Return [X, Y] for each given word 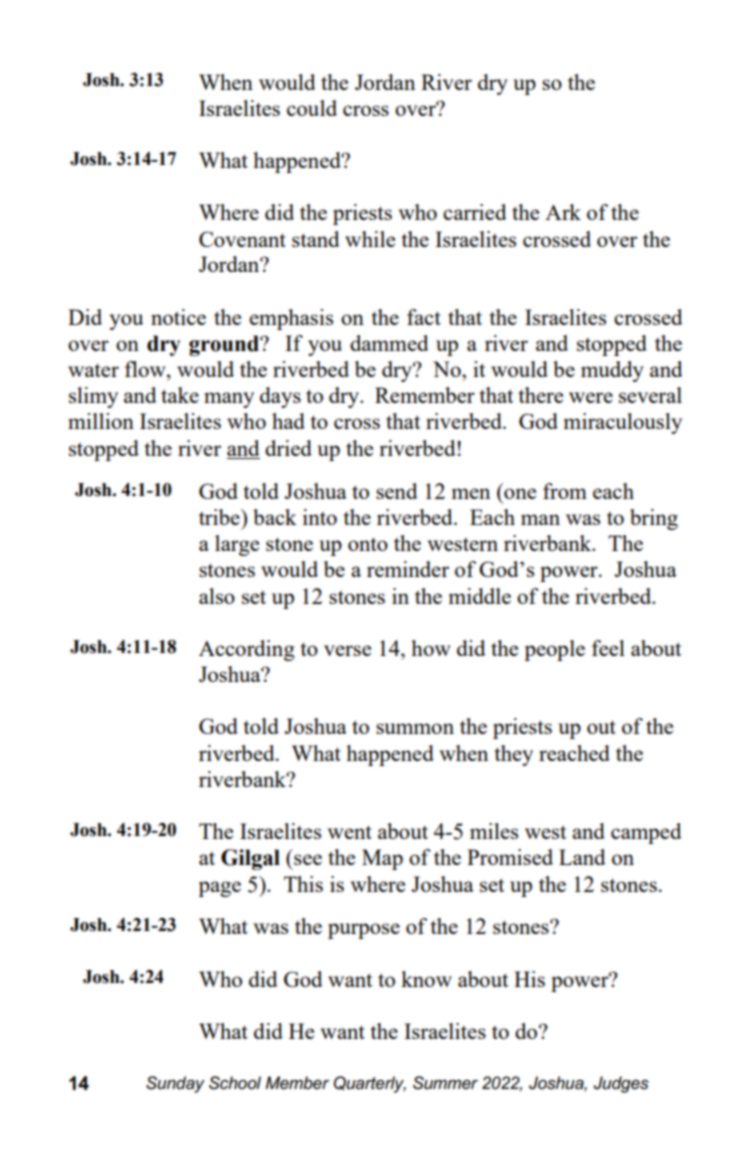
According [247, 650]
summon [415, 728]
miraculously [623, 423]
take [180, 395]
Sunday [175, 1084]
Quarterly [370, 1084]
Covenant [242, 239]
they [513, 755]
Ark [563, 212]
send [397, 491]
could [312, 108]
